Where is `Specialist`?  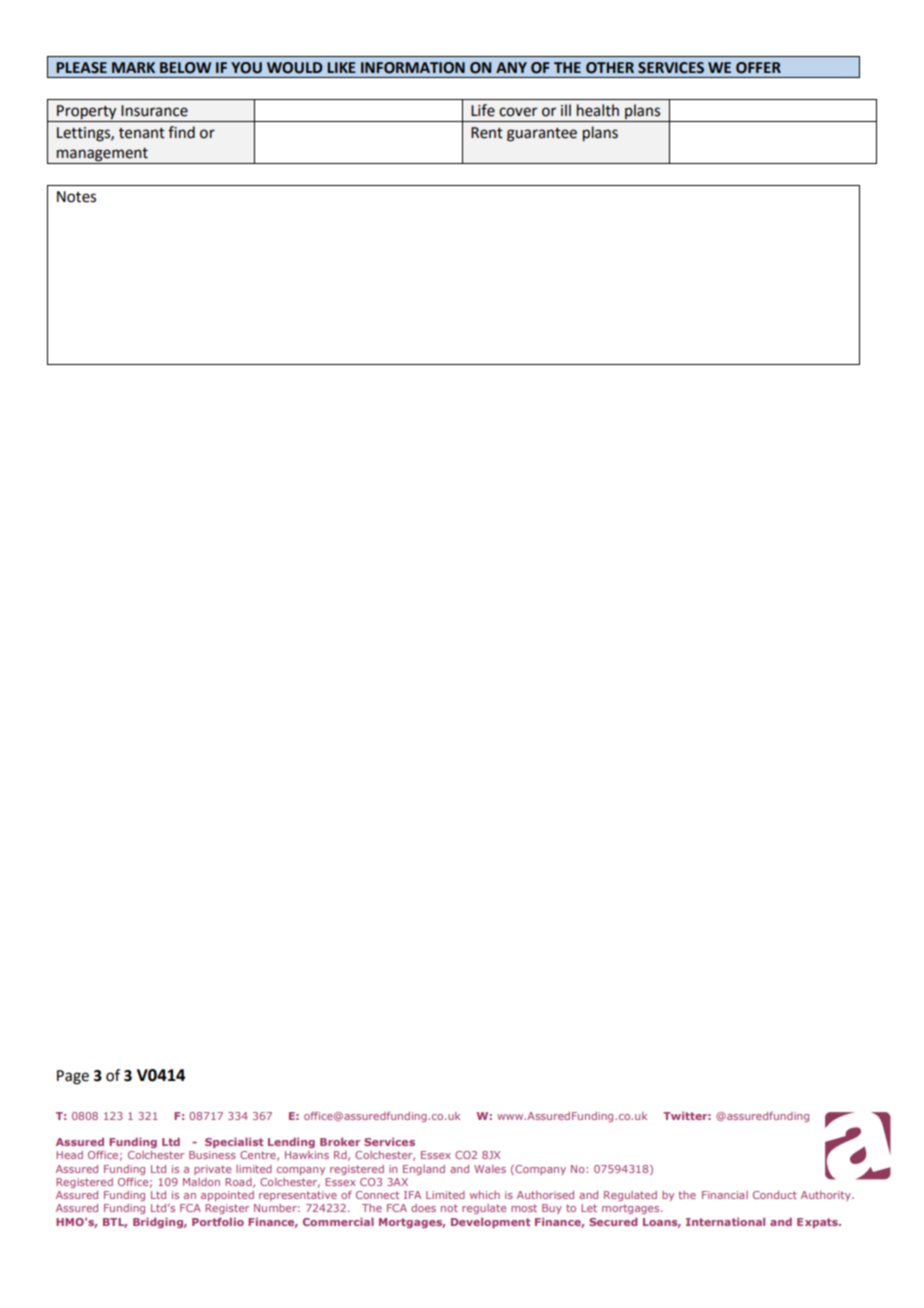 Specialist is located at coordinates (234, 1142).
